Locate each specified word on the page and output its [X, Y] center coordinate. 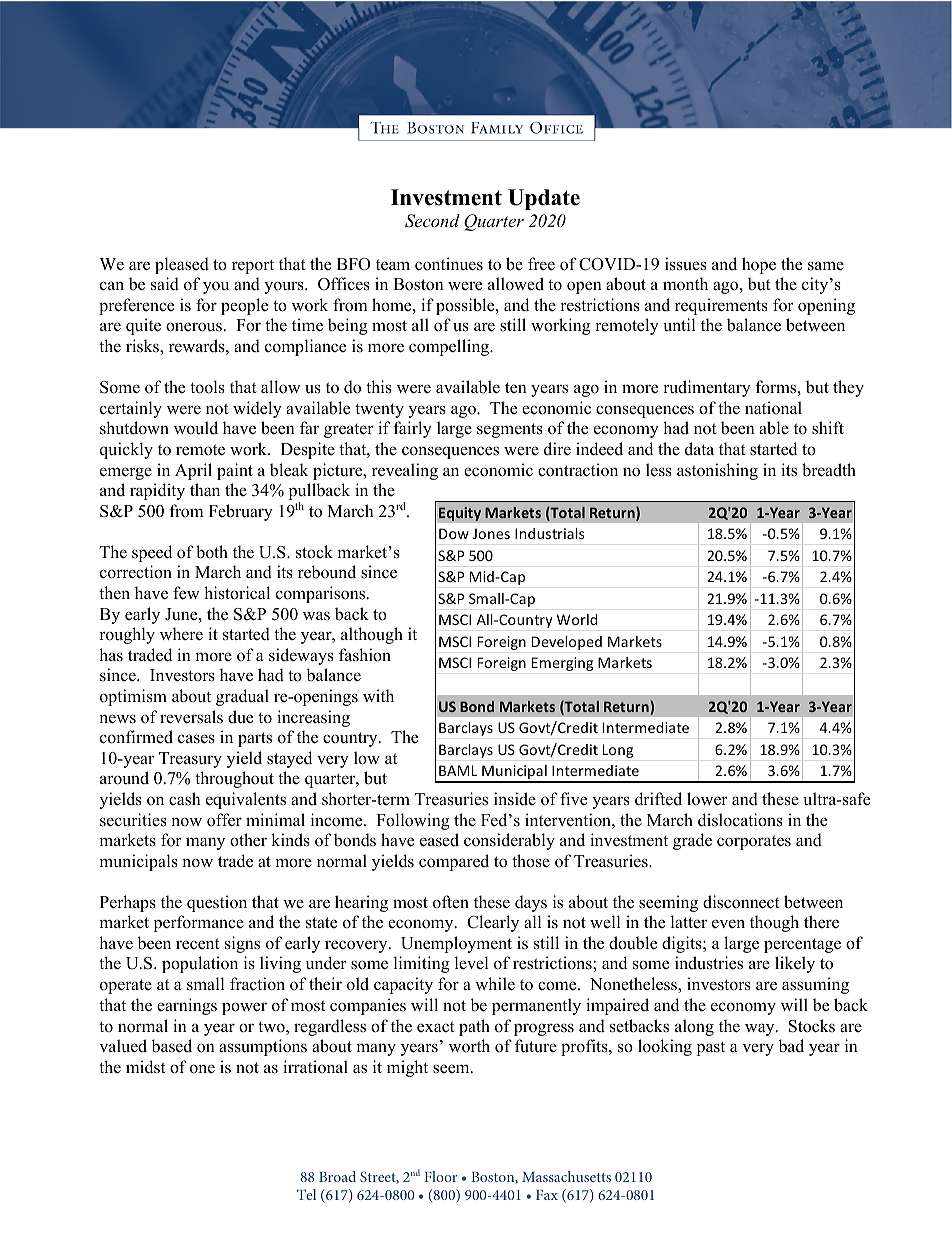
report [253, 266]
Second [432, 221]
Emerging [562, 664]
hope [759, 265]
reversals [191, 717]
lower [707, 799]
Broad [337, 1176]
